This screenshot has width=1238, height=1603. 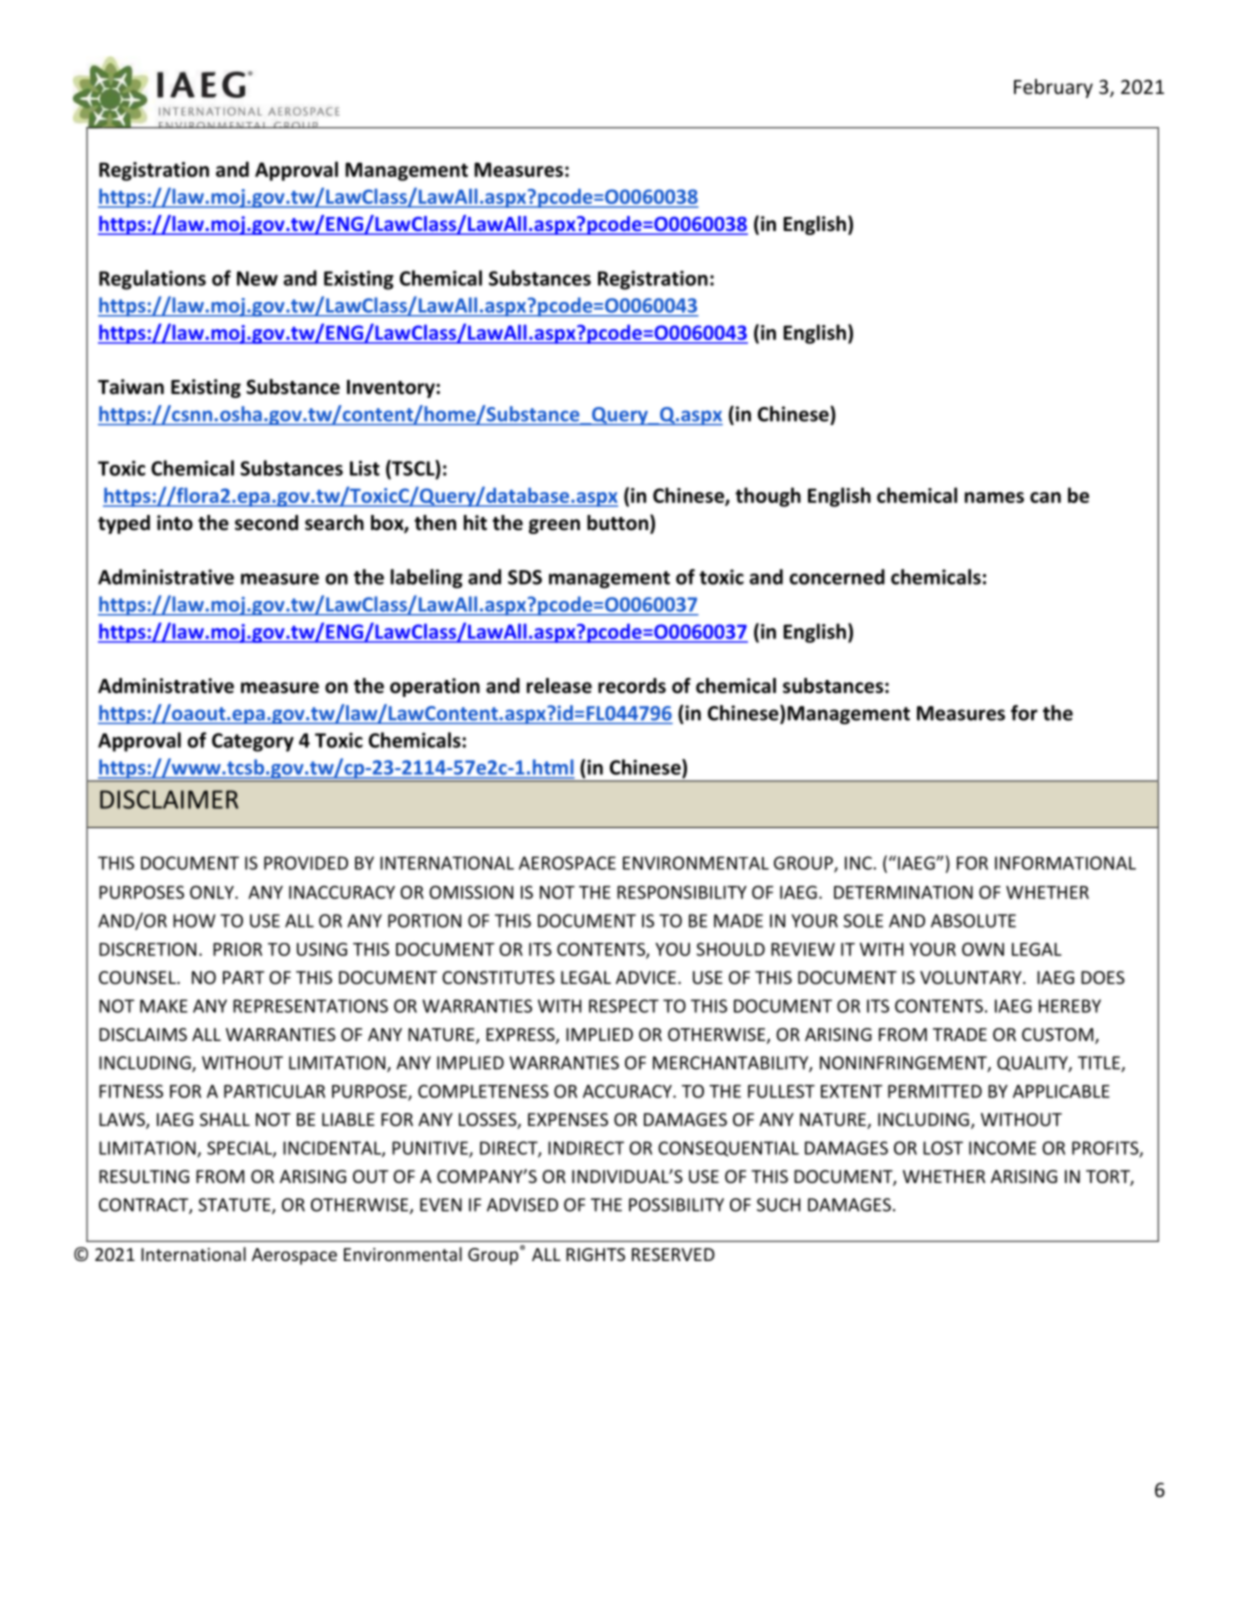 I want to click on STATUTE, so click(x=235, y=1206).
